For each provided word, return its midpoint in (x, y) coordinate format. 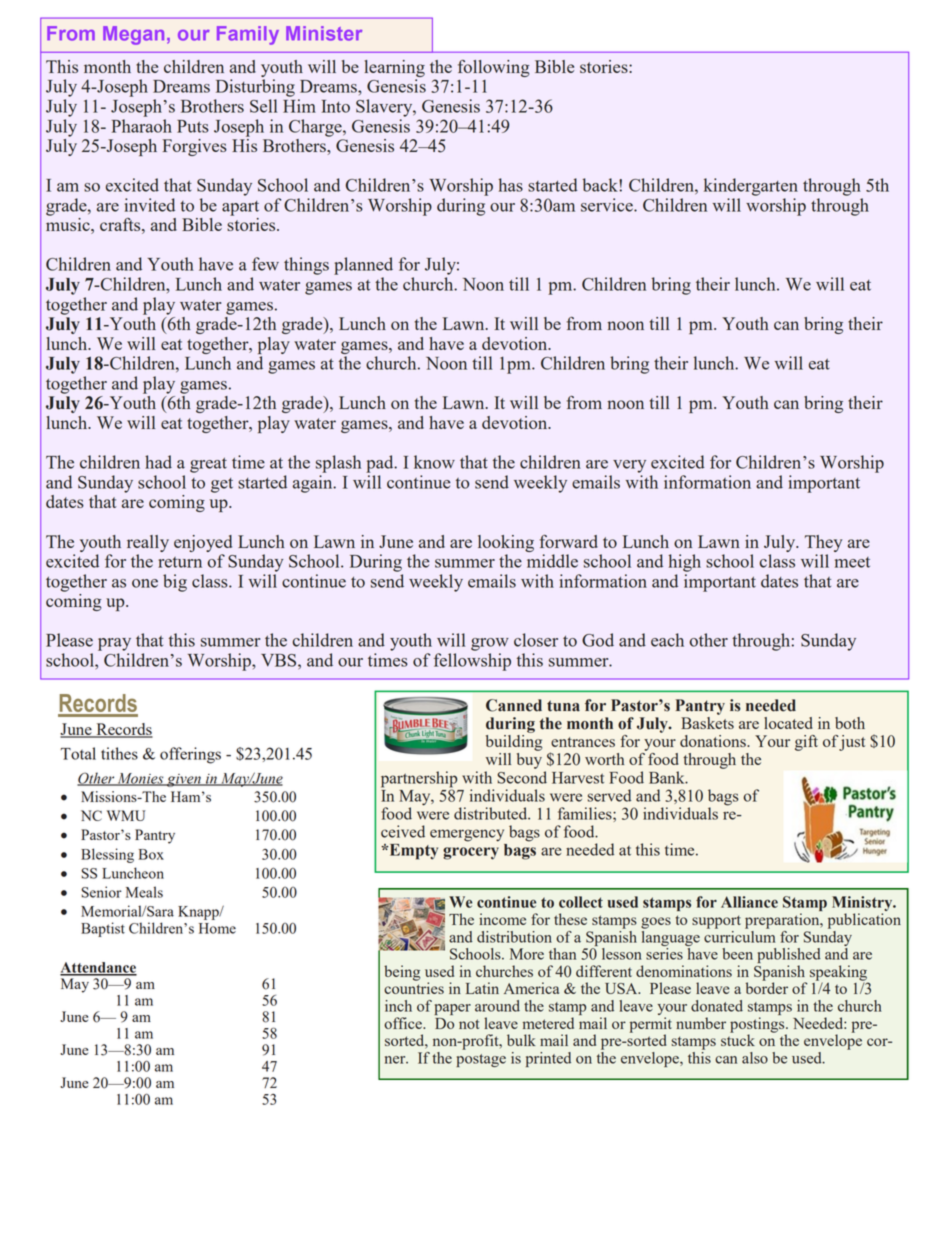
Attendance (98, 968)
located (788, 723)
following (494, 68)
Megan (133, 35)
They (823, 543)
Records (123, 730)
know (434, 462)
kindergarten (751, 187)
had (158, 462)
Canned (514, 705)
